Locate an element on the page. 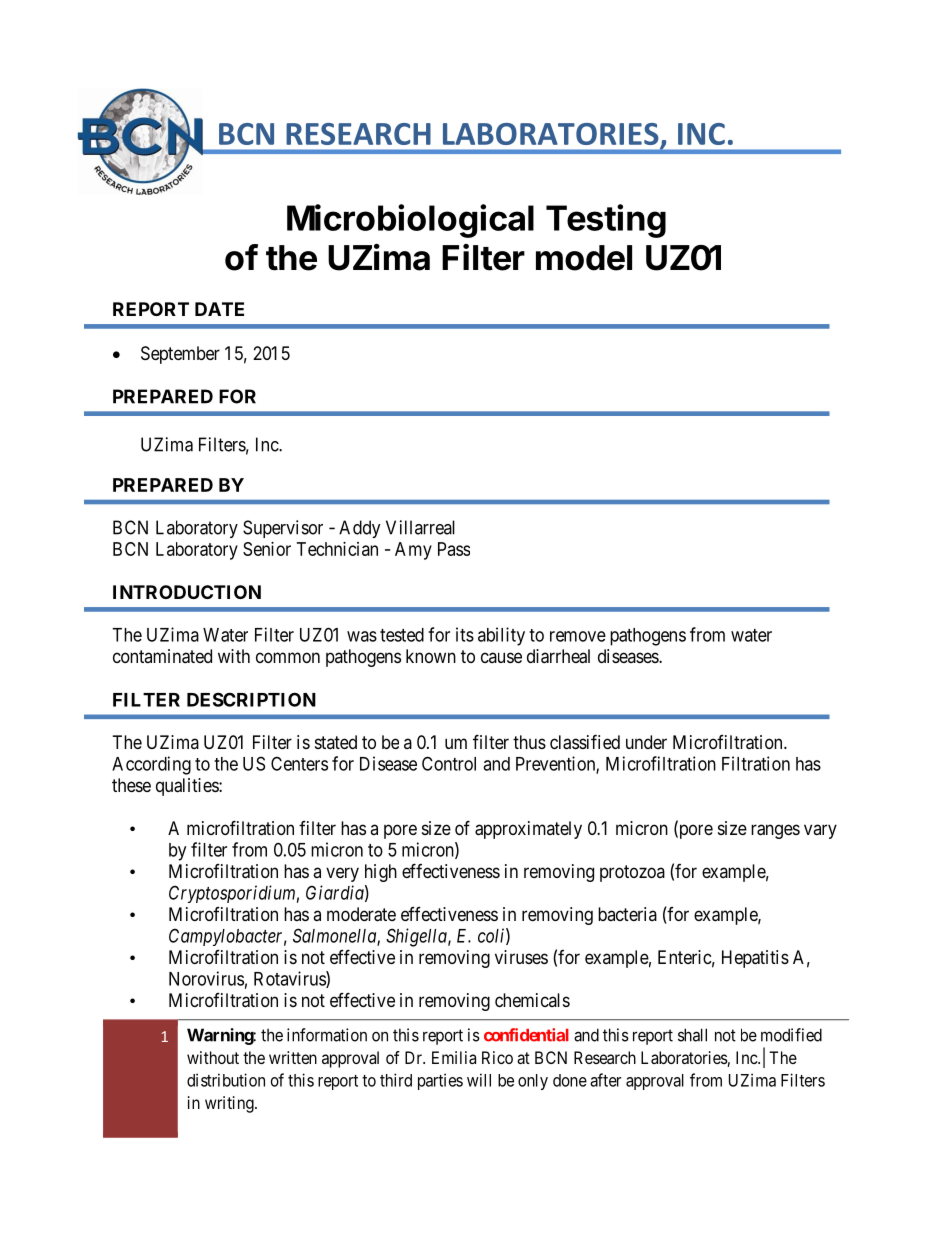  DATE is located at coordinates (219, 309).
